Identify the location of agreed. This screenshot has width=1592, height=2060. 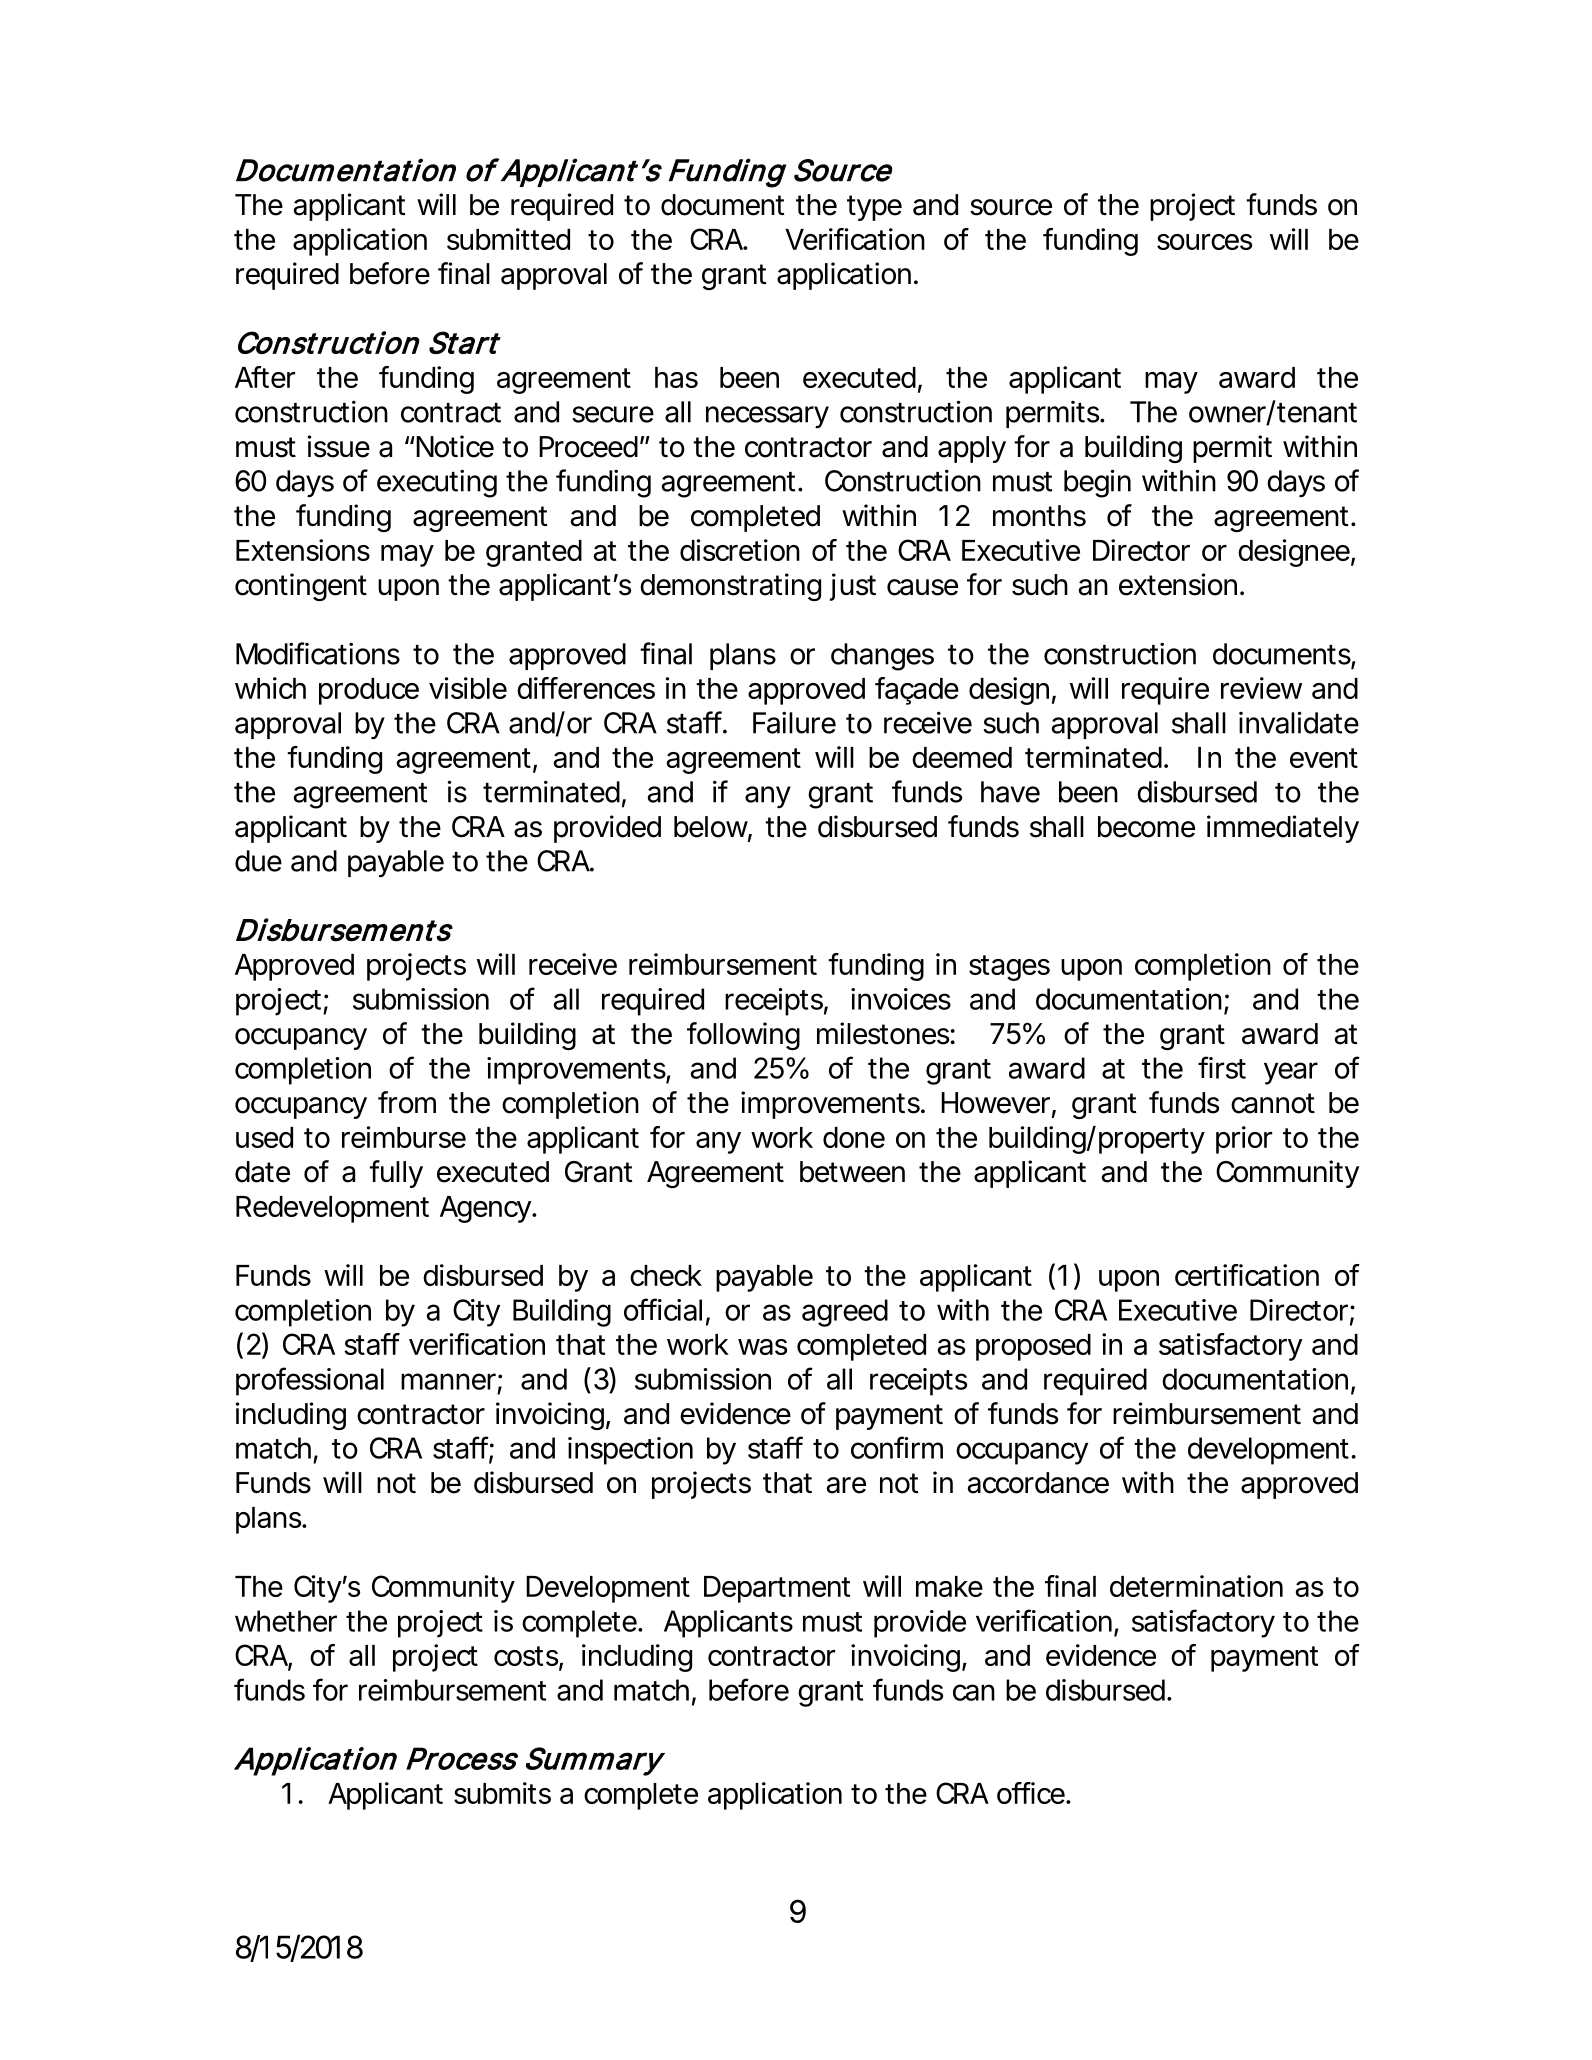
(845, 1313).
